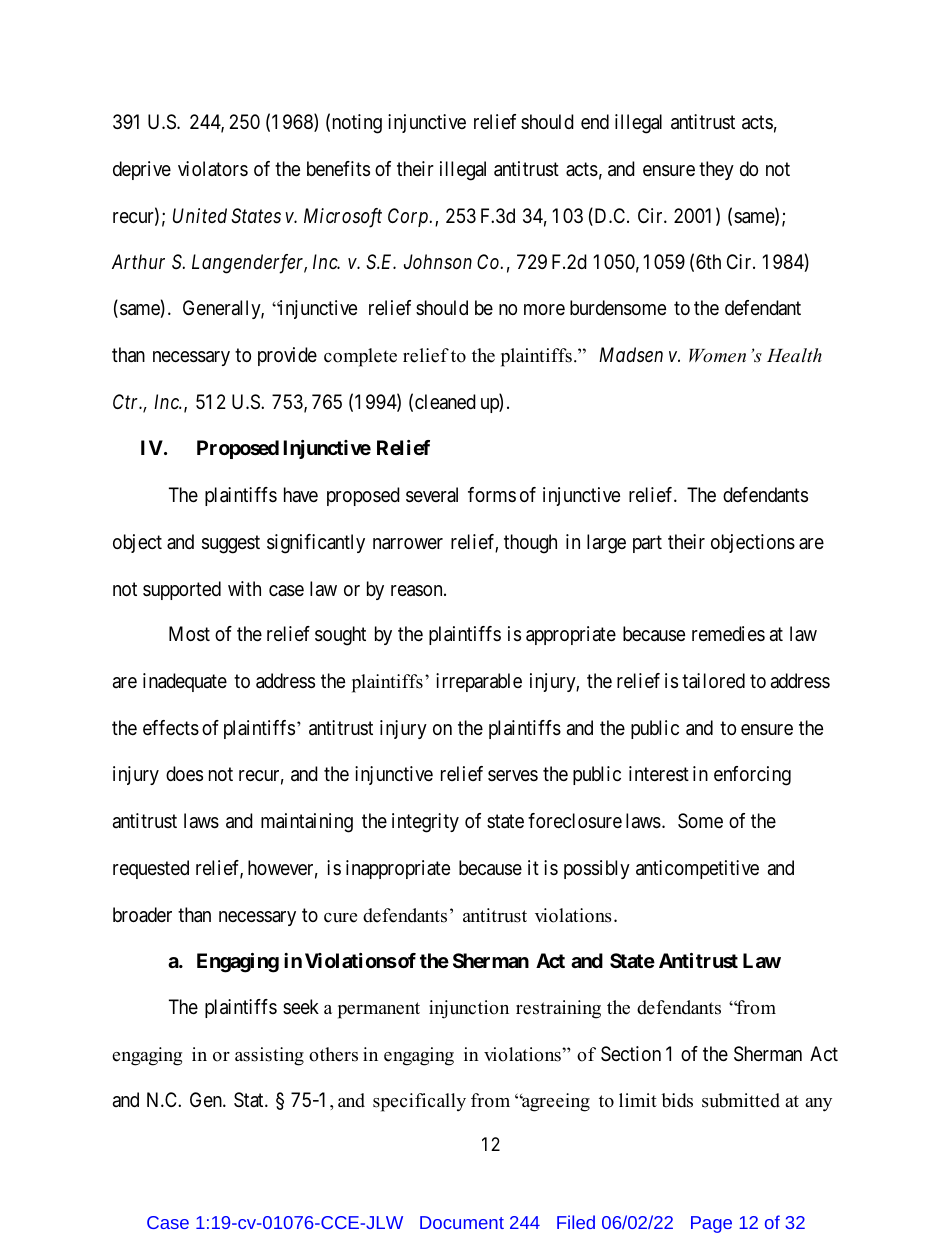 The width and height of the screenshot is (952, 1233). I want to click on injunction, so click(469, 1009).
